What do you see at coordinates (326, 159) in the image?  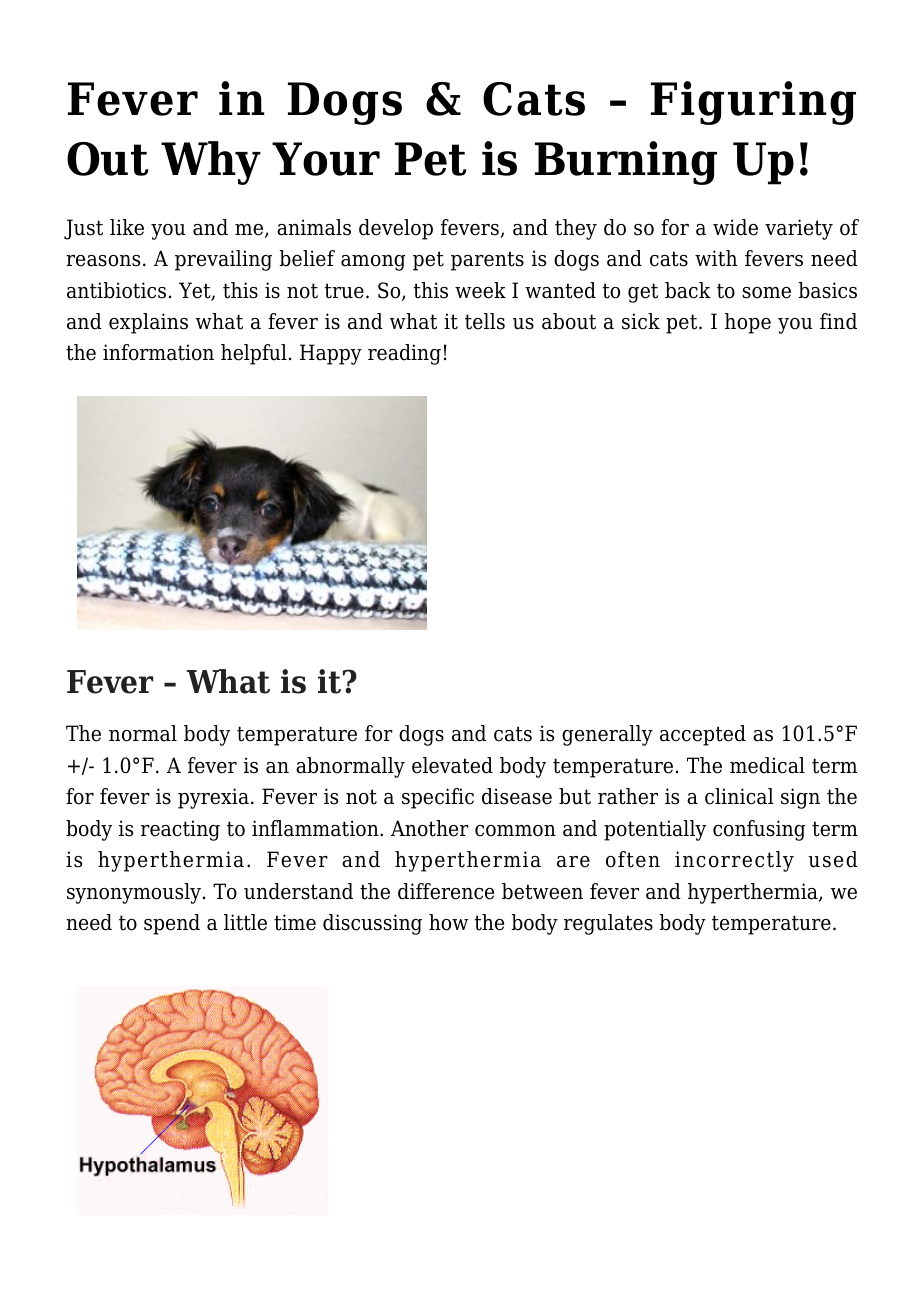 I see `Your` at bounding box center [326, 159].
